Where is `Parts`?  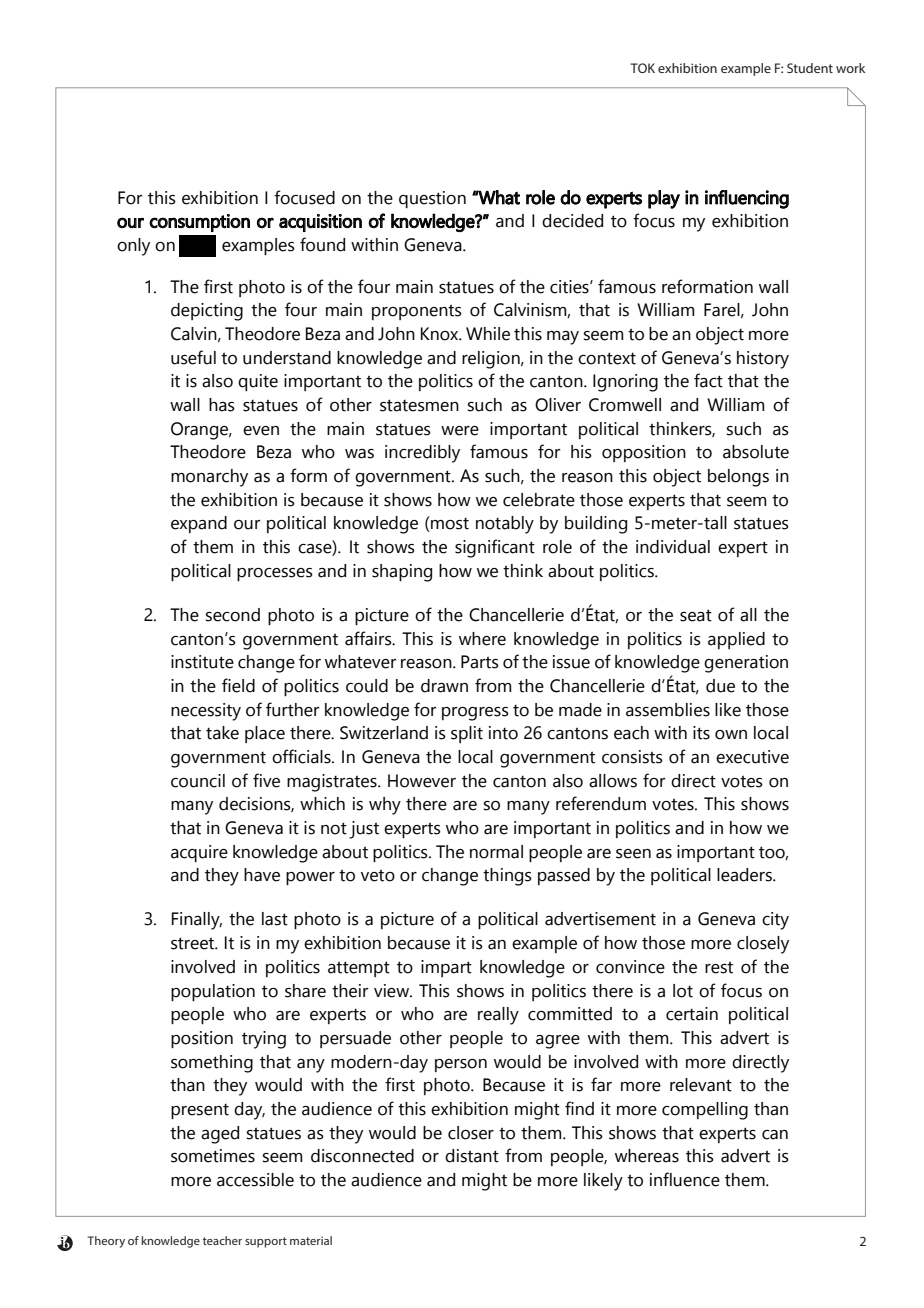
Parts is located at coordinates (480, 662).
